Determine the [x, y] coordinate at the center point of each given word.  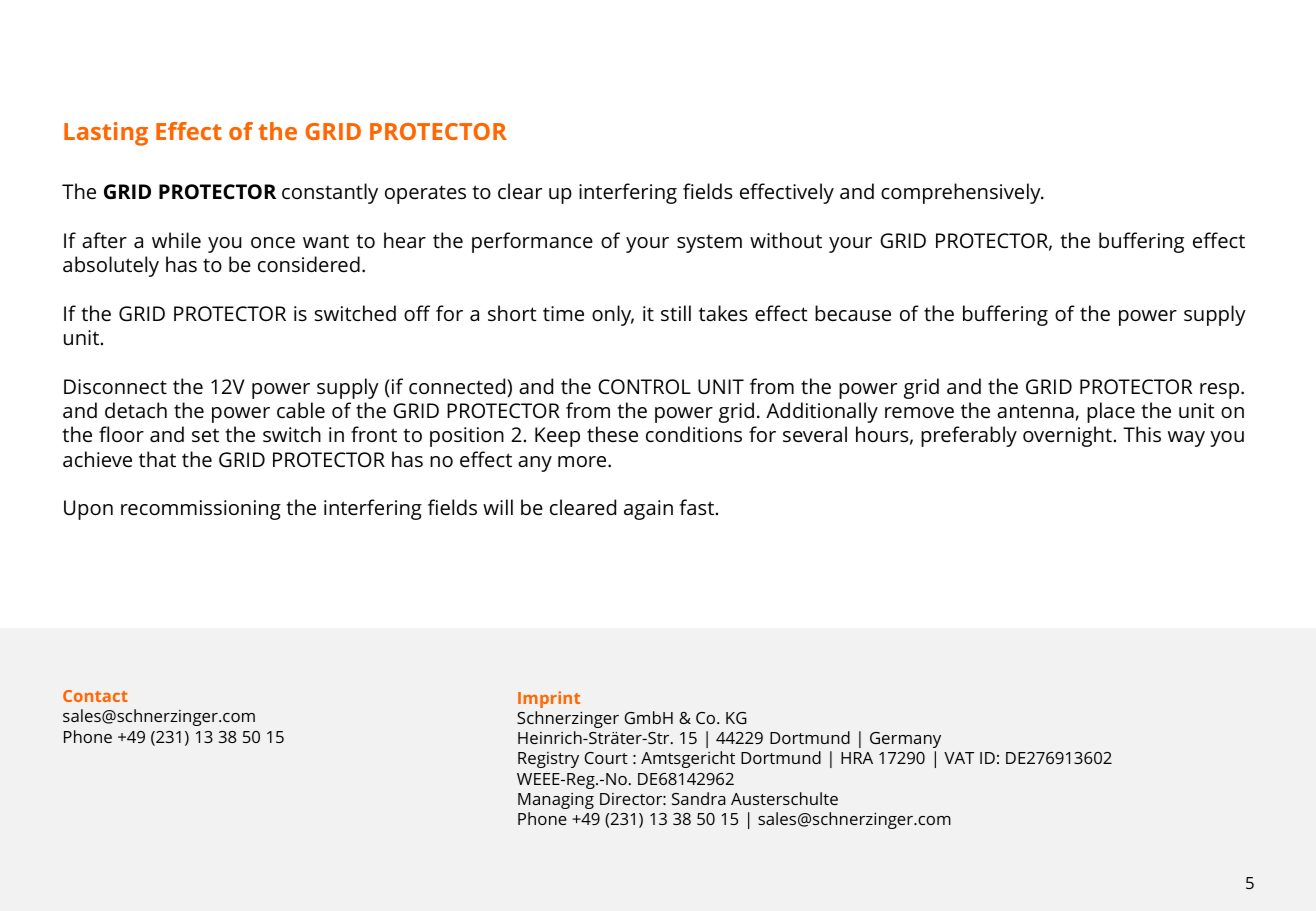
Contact [95, 696]
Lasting [106, 134]
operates [425, 194]
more [583, 461]
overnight [1067, 436]
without [786, 240]
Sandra [699, 798]
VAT [959, 758]
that [157, 459]
